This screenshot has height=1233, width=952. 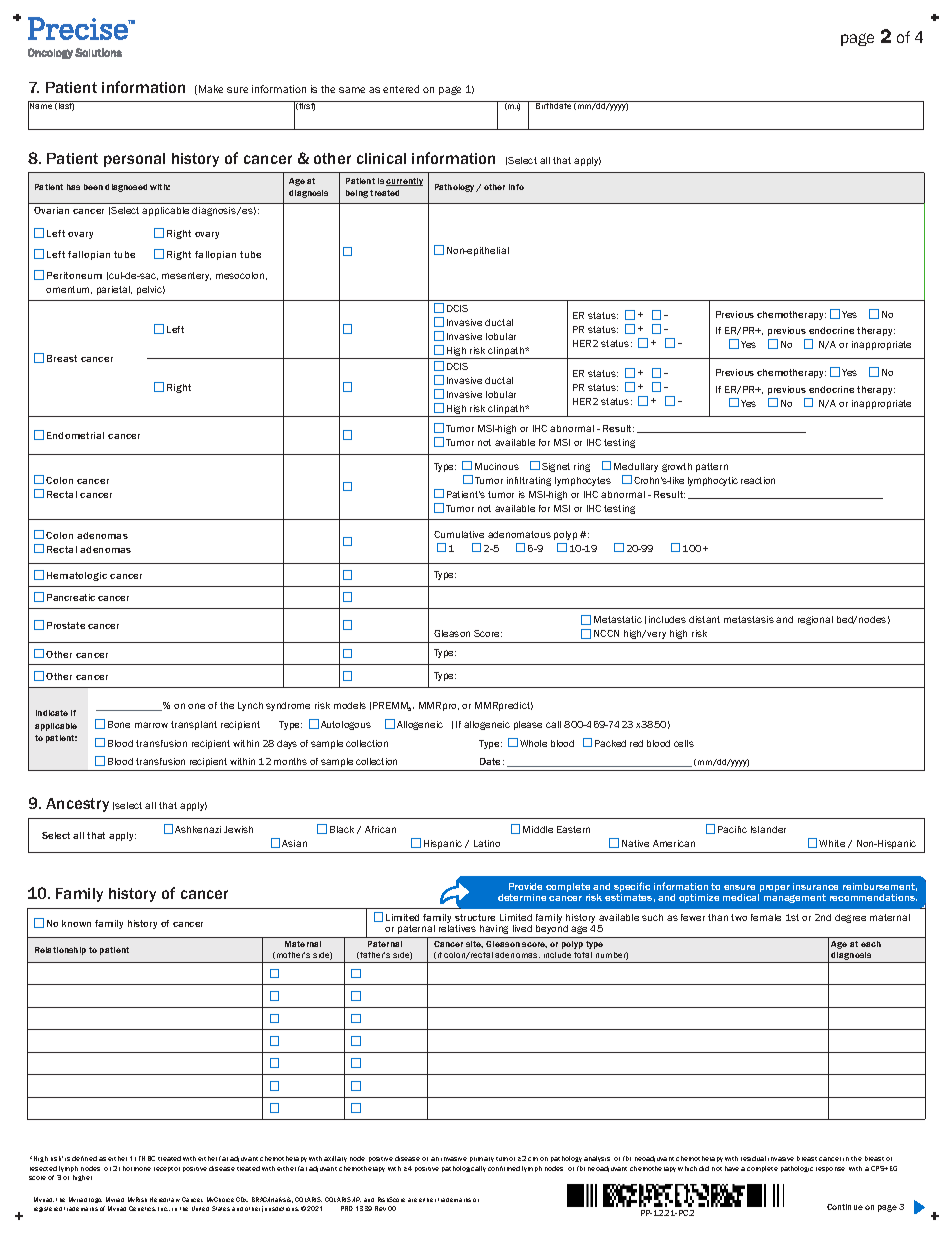 I want to click on personal, so click(x=134, y=160).
